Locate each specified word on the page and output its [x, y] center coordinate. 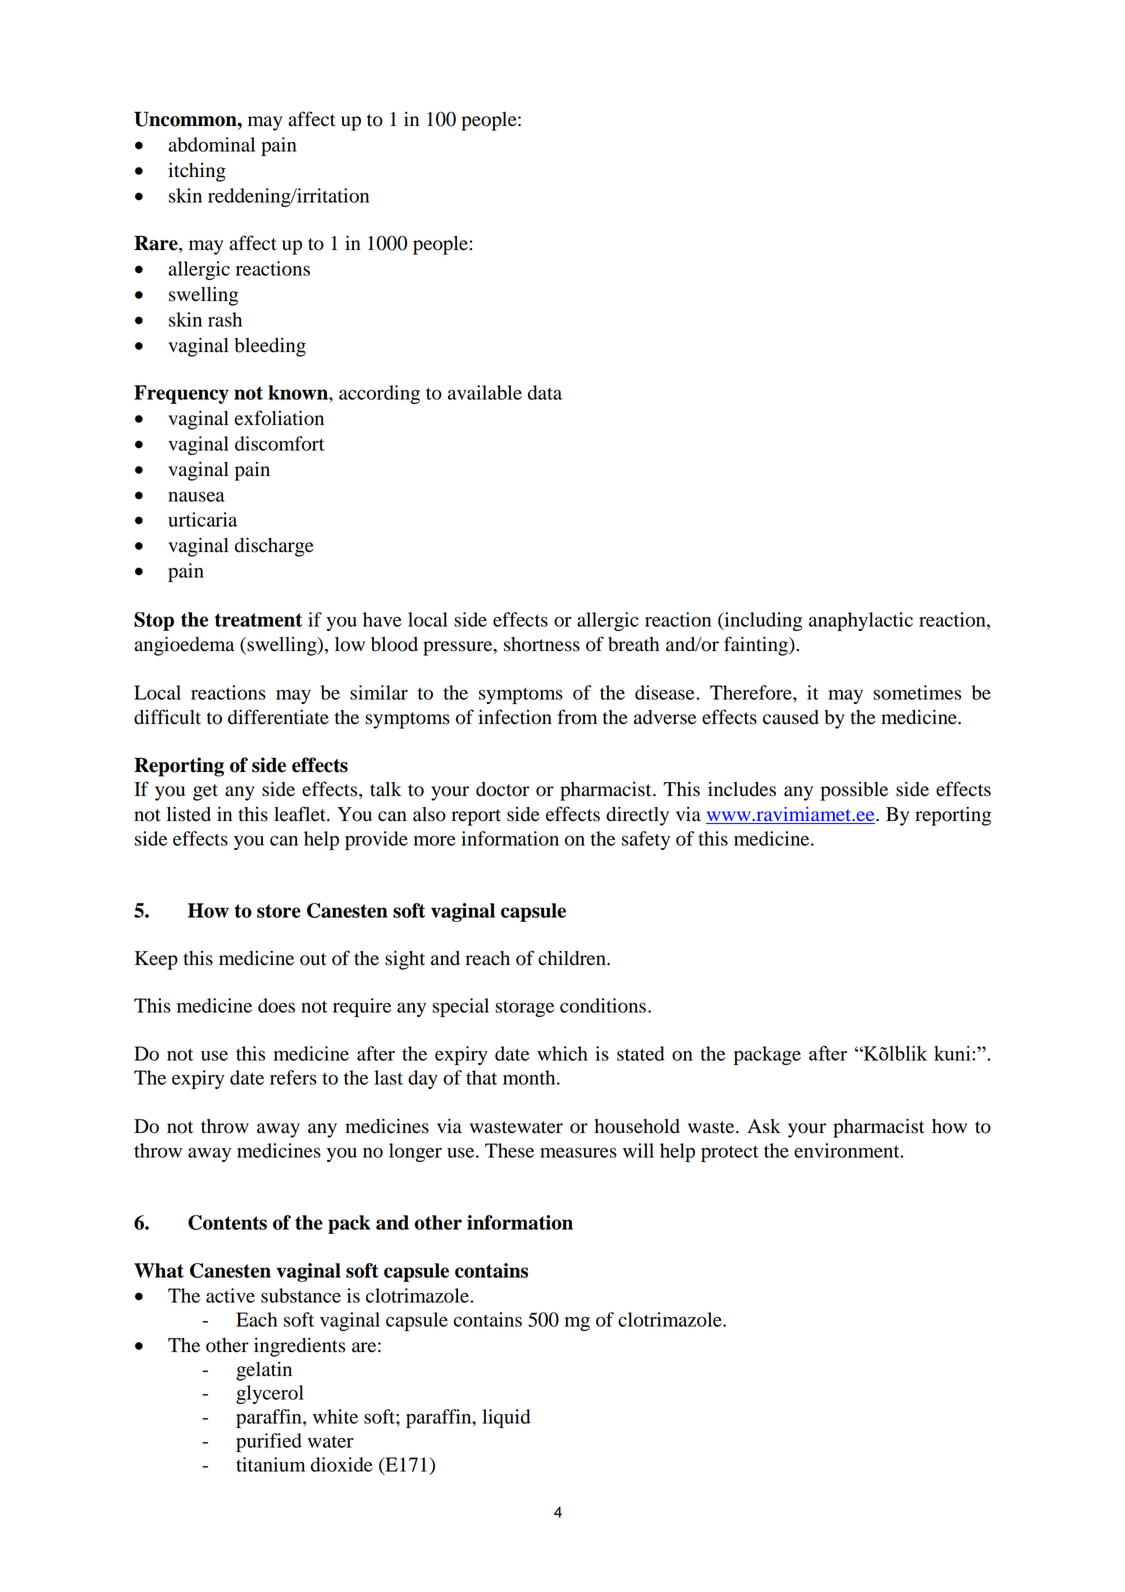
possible [854, 791]
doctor [502, 789]
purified [269, 1442]
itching [197, 172]
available [485, 392]
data [545, 392]
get [205, 792]
